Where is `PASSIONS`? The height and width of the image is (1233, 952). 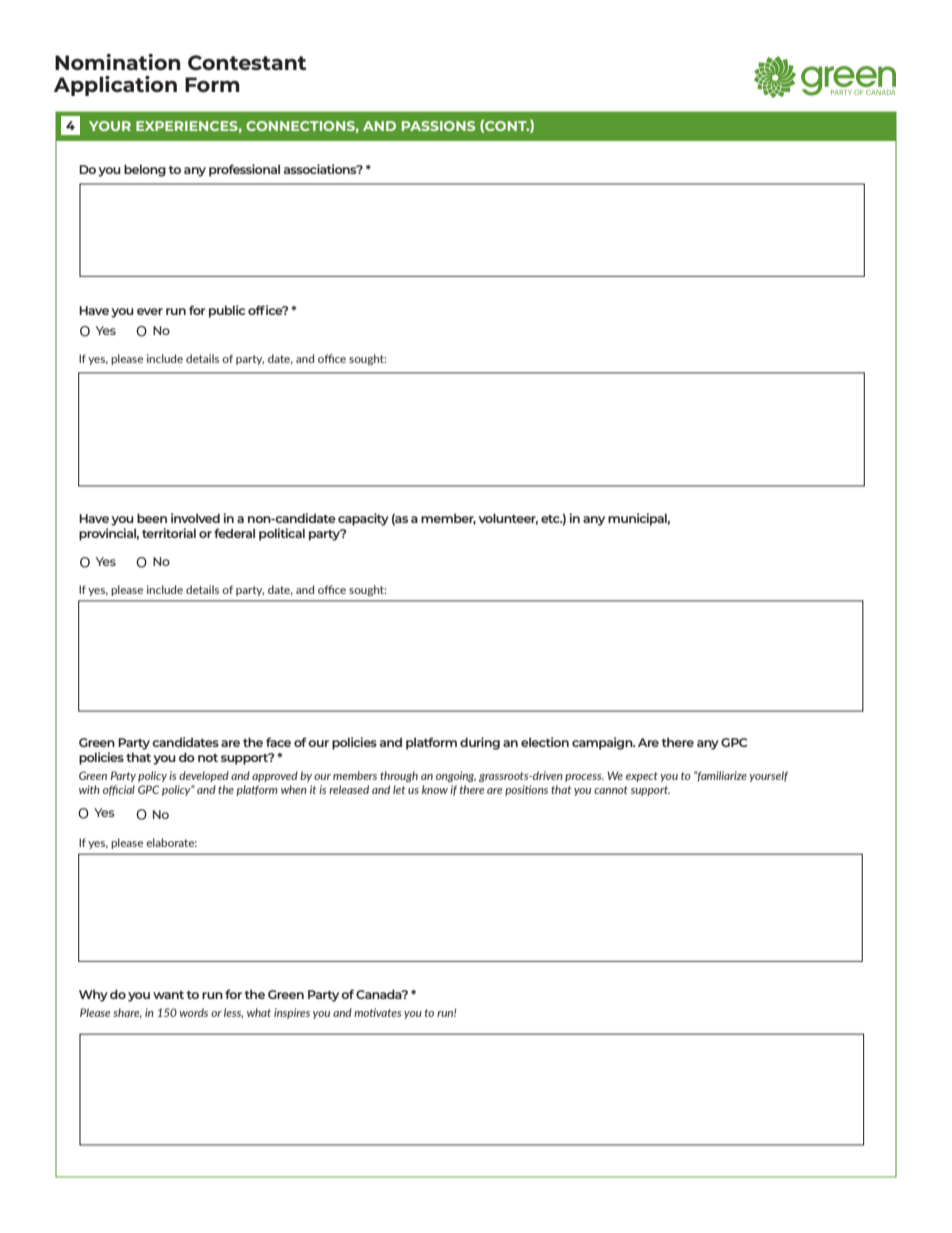
PASSIONS is located at coordinates (438, 126).
